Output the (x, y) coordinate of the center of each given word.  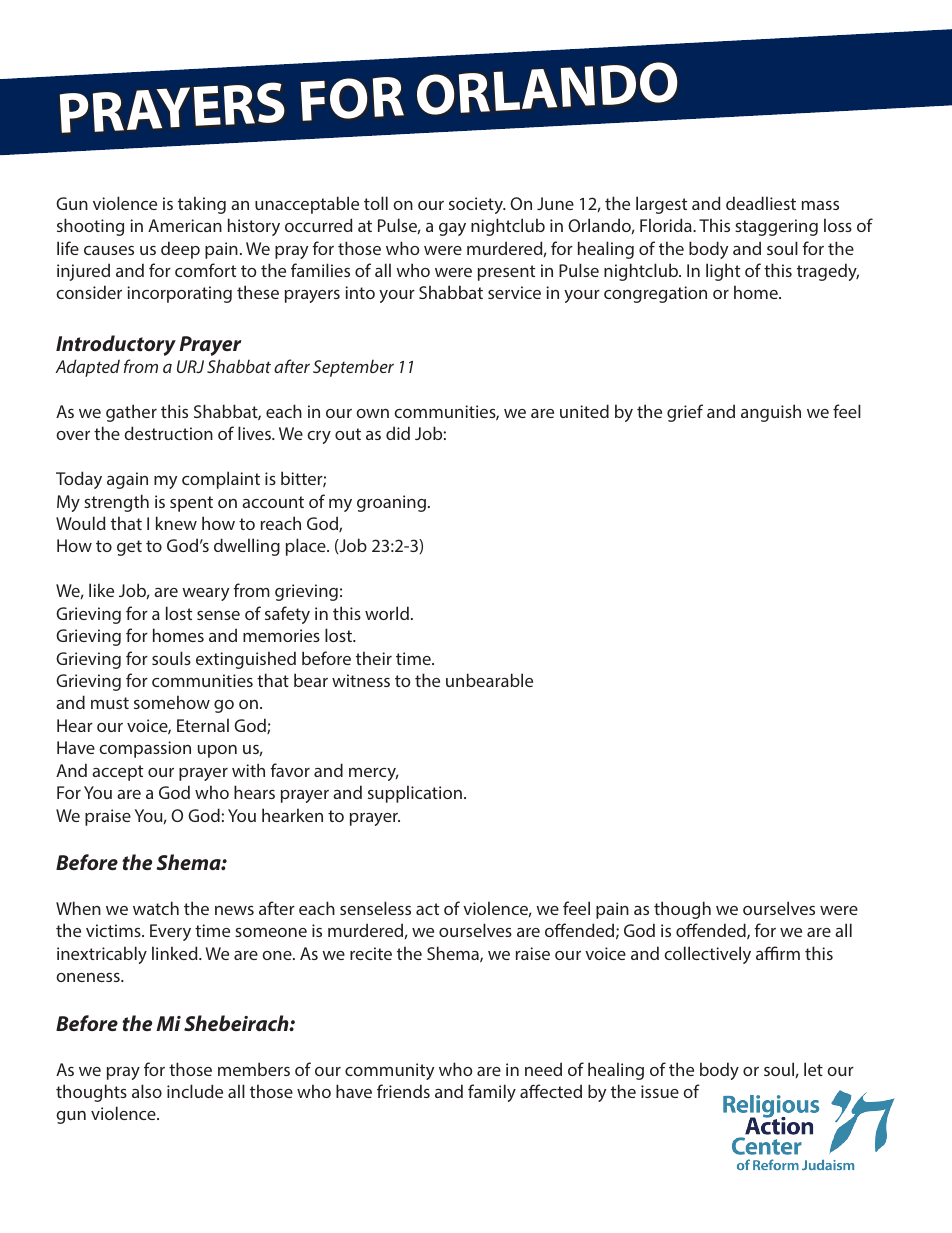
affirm (778, 953)
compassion (145, 749)
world (387, 613)
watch (156, 908)
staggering (776, 227)
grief (685, 413)
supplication (415, 794)
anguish (771, 413)
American (185, 225)
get (129, 548)
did (398, 433)
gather (131, 413)
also (147, 1091)
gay (452, 229)
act (427, 909)
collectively (707, 955)
